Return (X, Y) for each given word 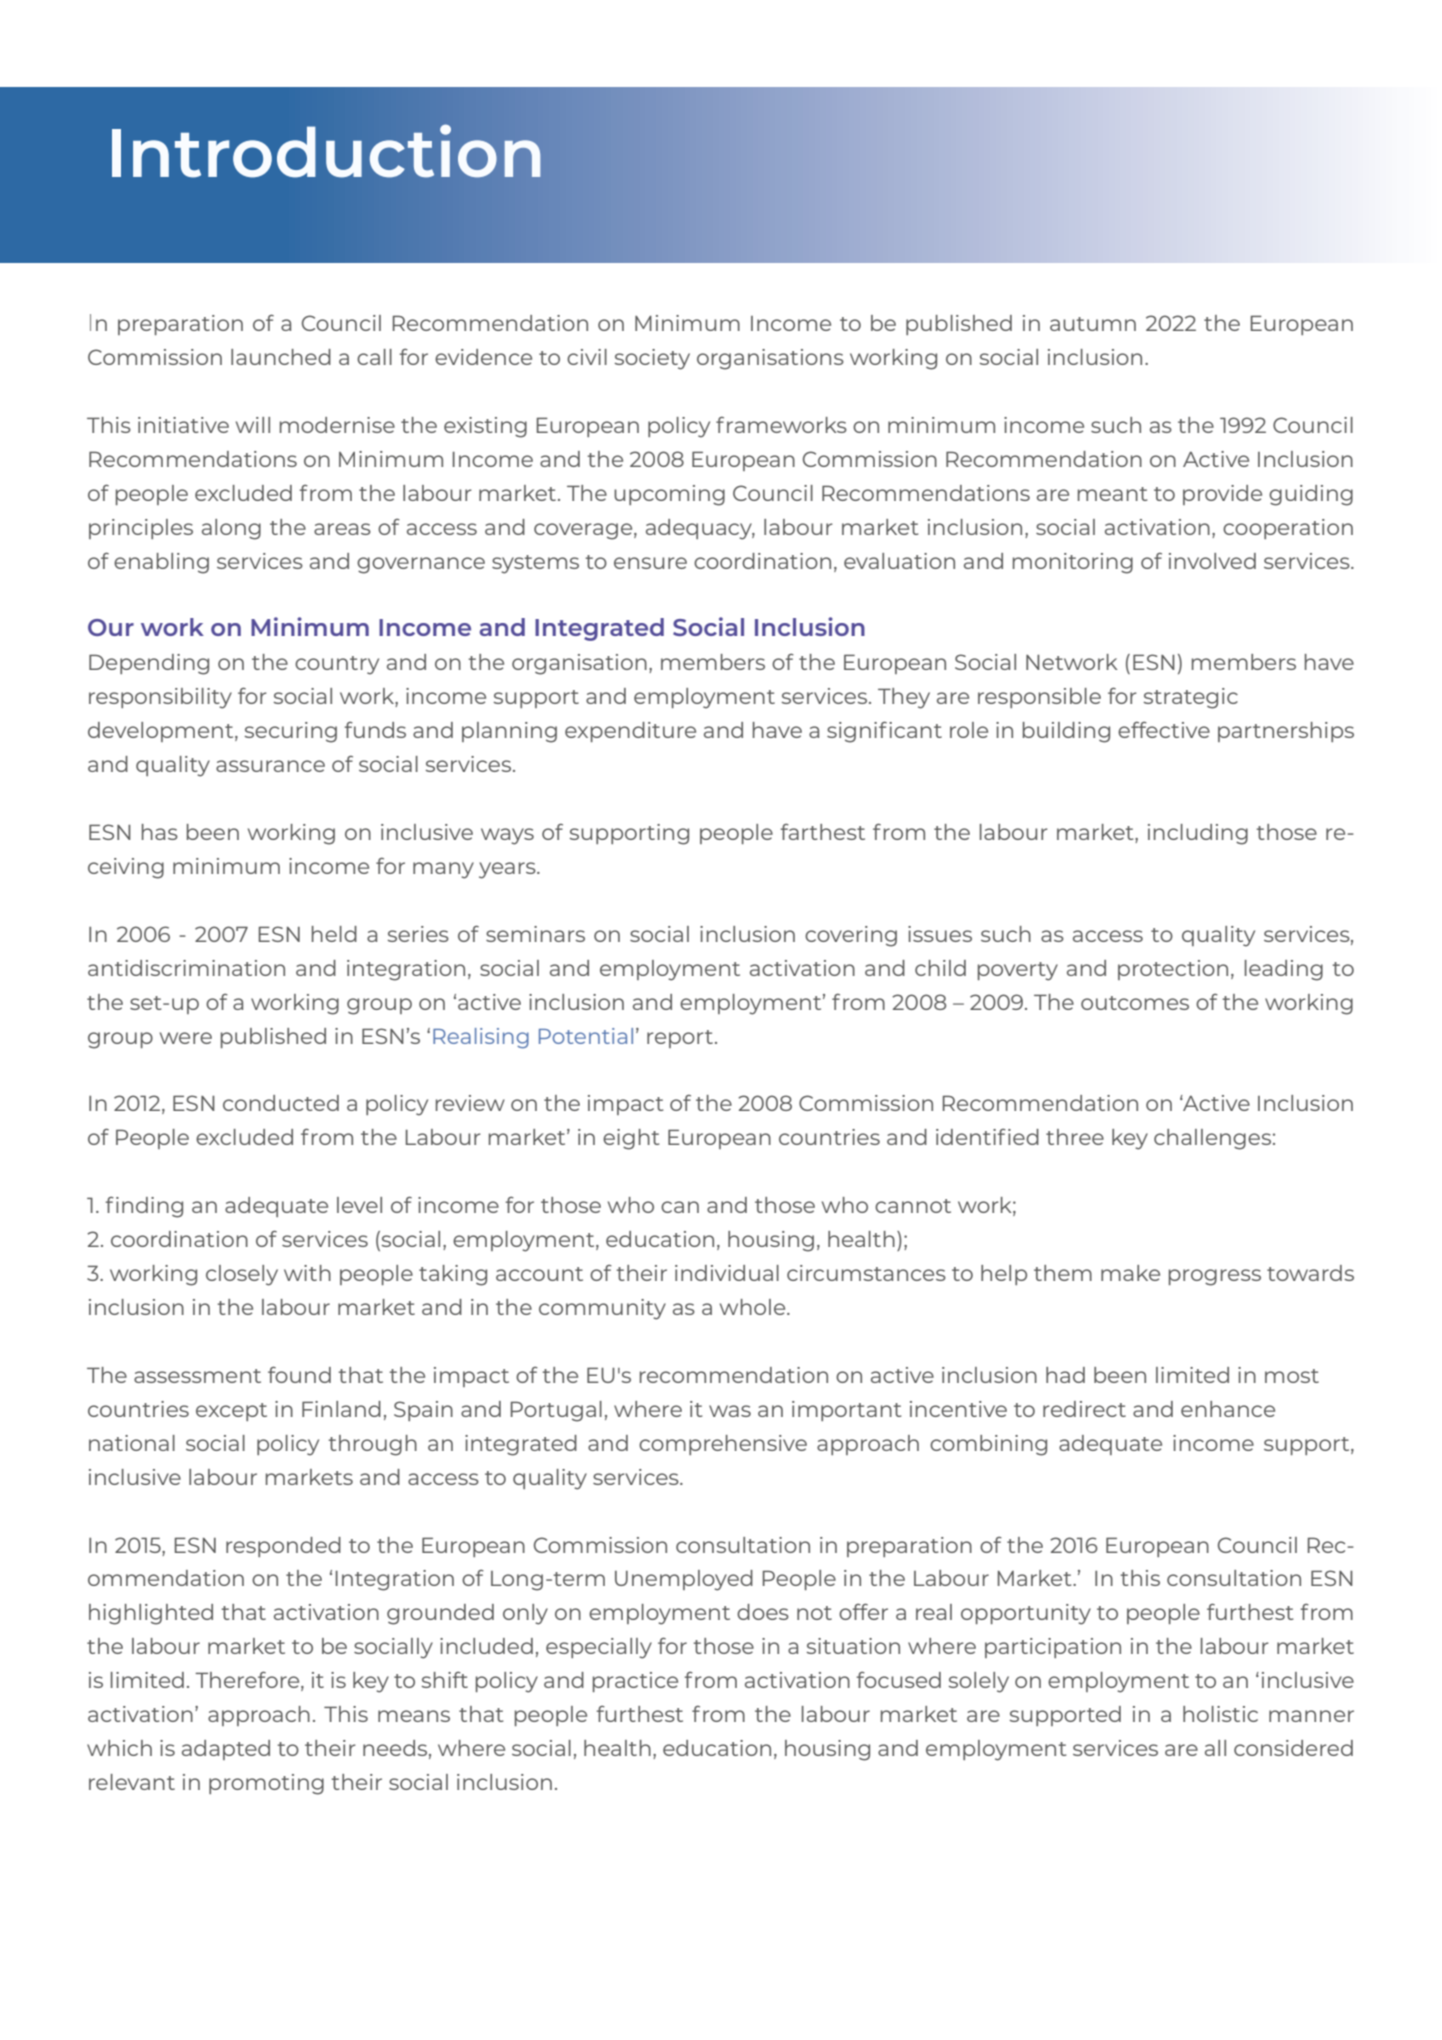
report (680, 1039)
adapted (226, 1750)
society (652, 359)
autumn (1093, 324)
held (334, 934)
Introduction (326, 151)
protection (1173, 970)
